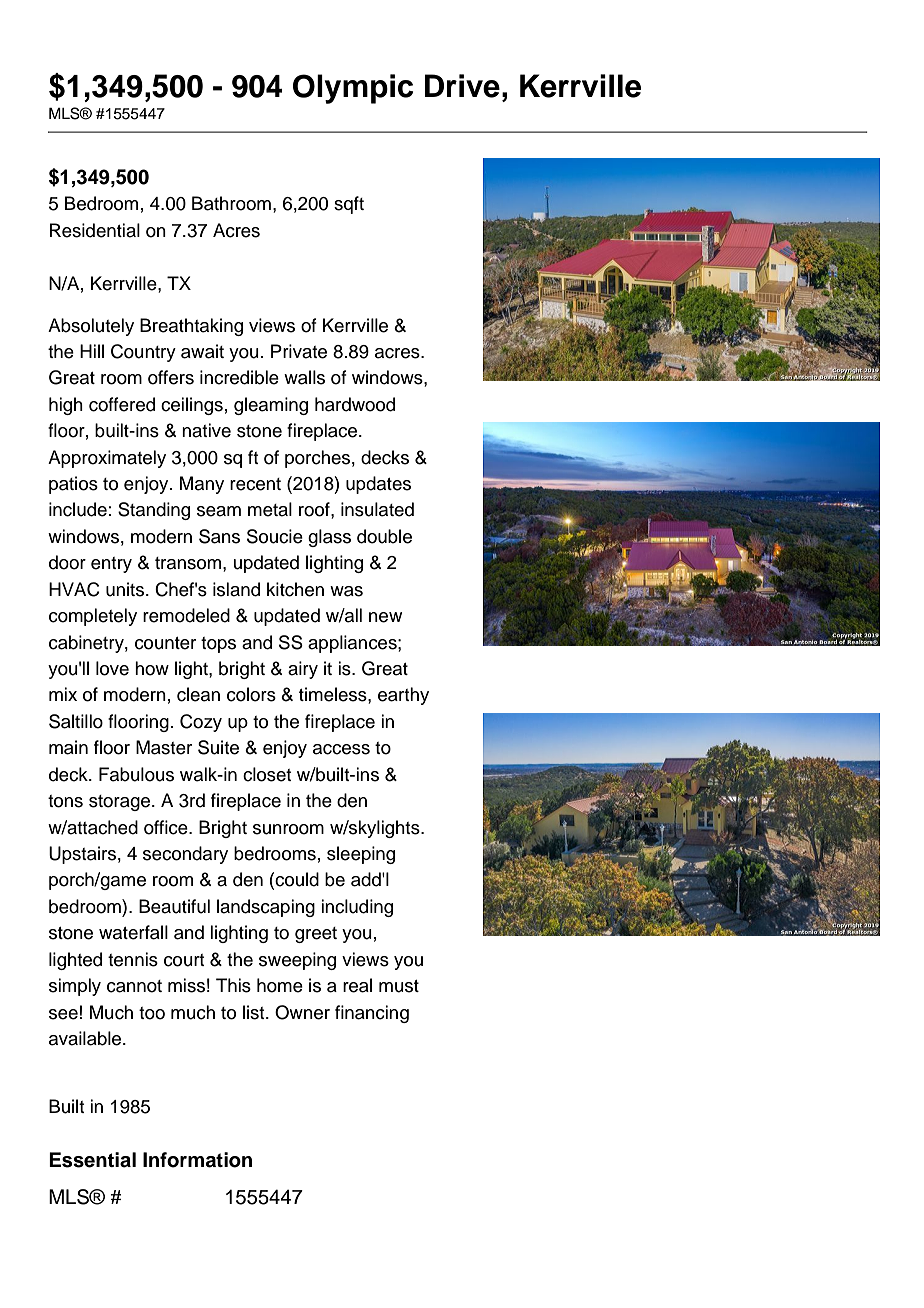 This page has width=924, height=1308. I want to click on recent, so click(255, 484).
